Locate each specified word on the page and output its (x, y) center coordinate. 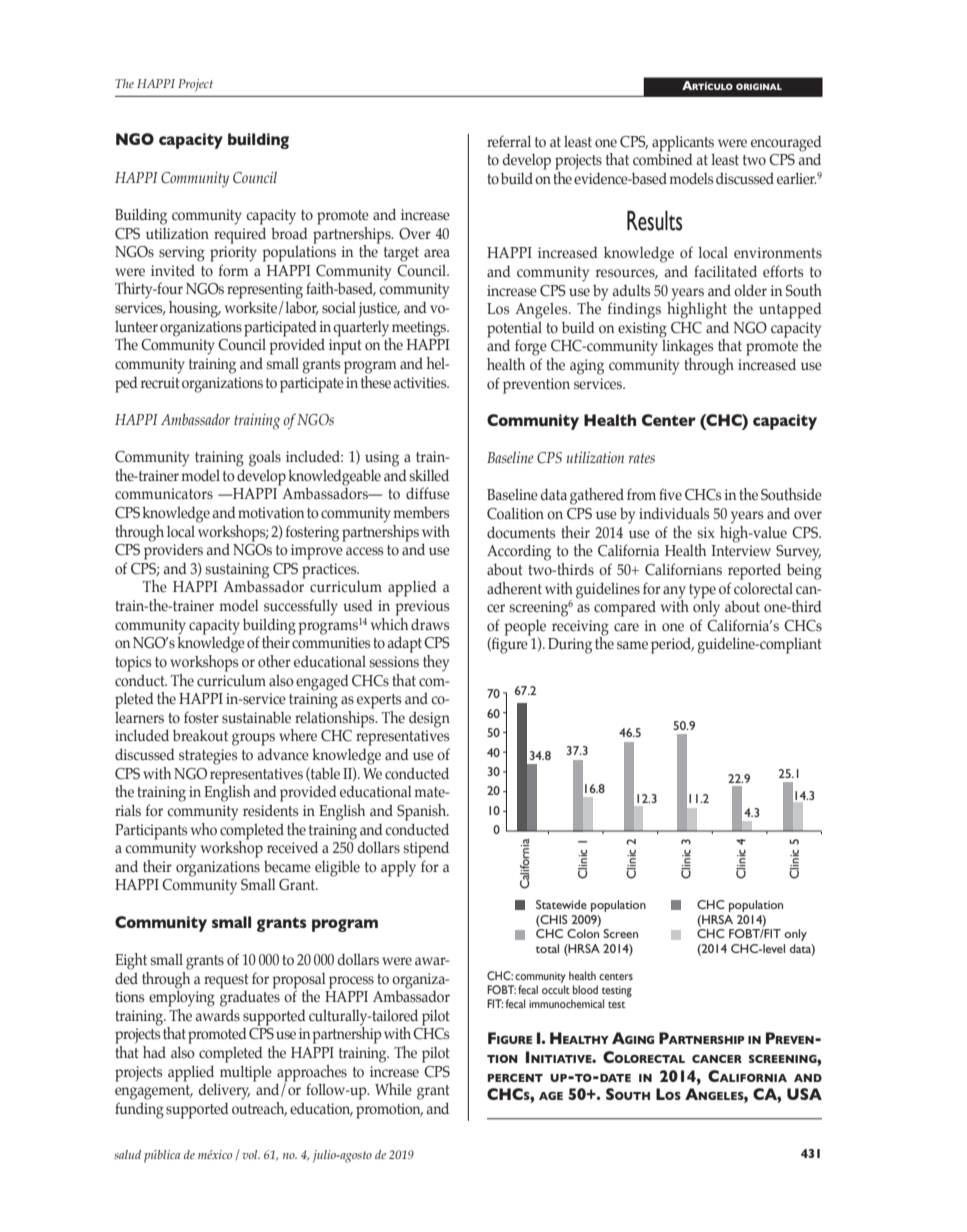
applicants (683, 143)
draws (430, 624)
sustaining (237, 572)
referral (509, 141)
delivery (224, 1091)
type (702, 591)
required (240, 235)
